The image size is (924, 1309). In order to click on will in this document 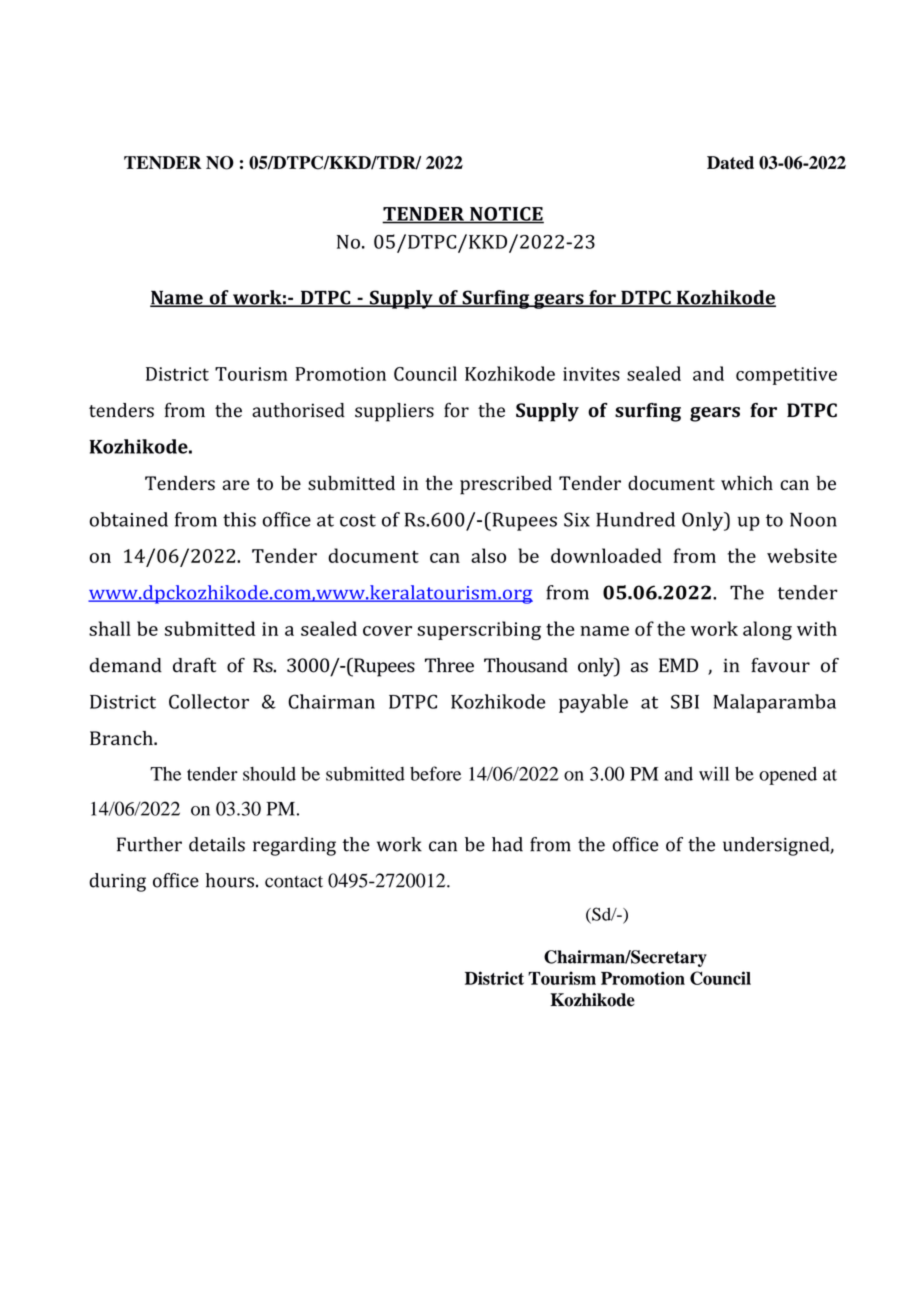, I will do `click(714, 773)`.
